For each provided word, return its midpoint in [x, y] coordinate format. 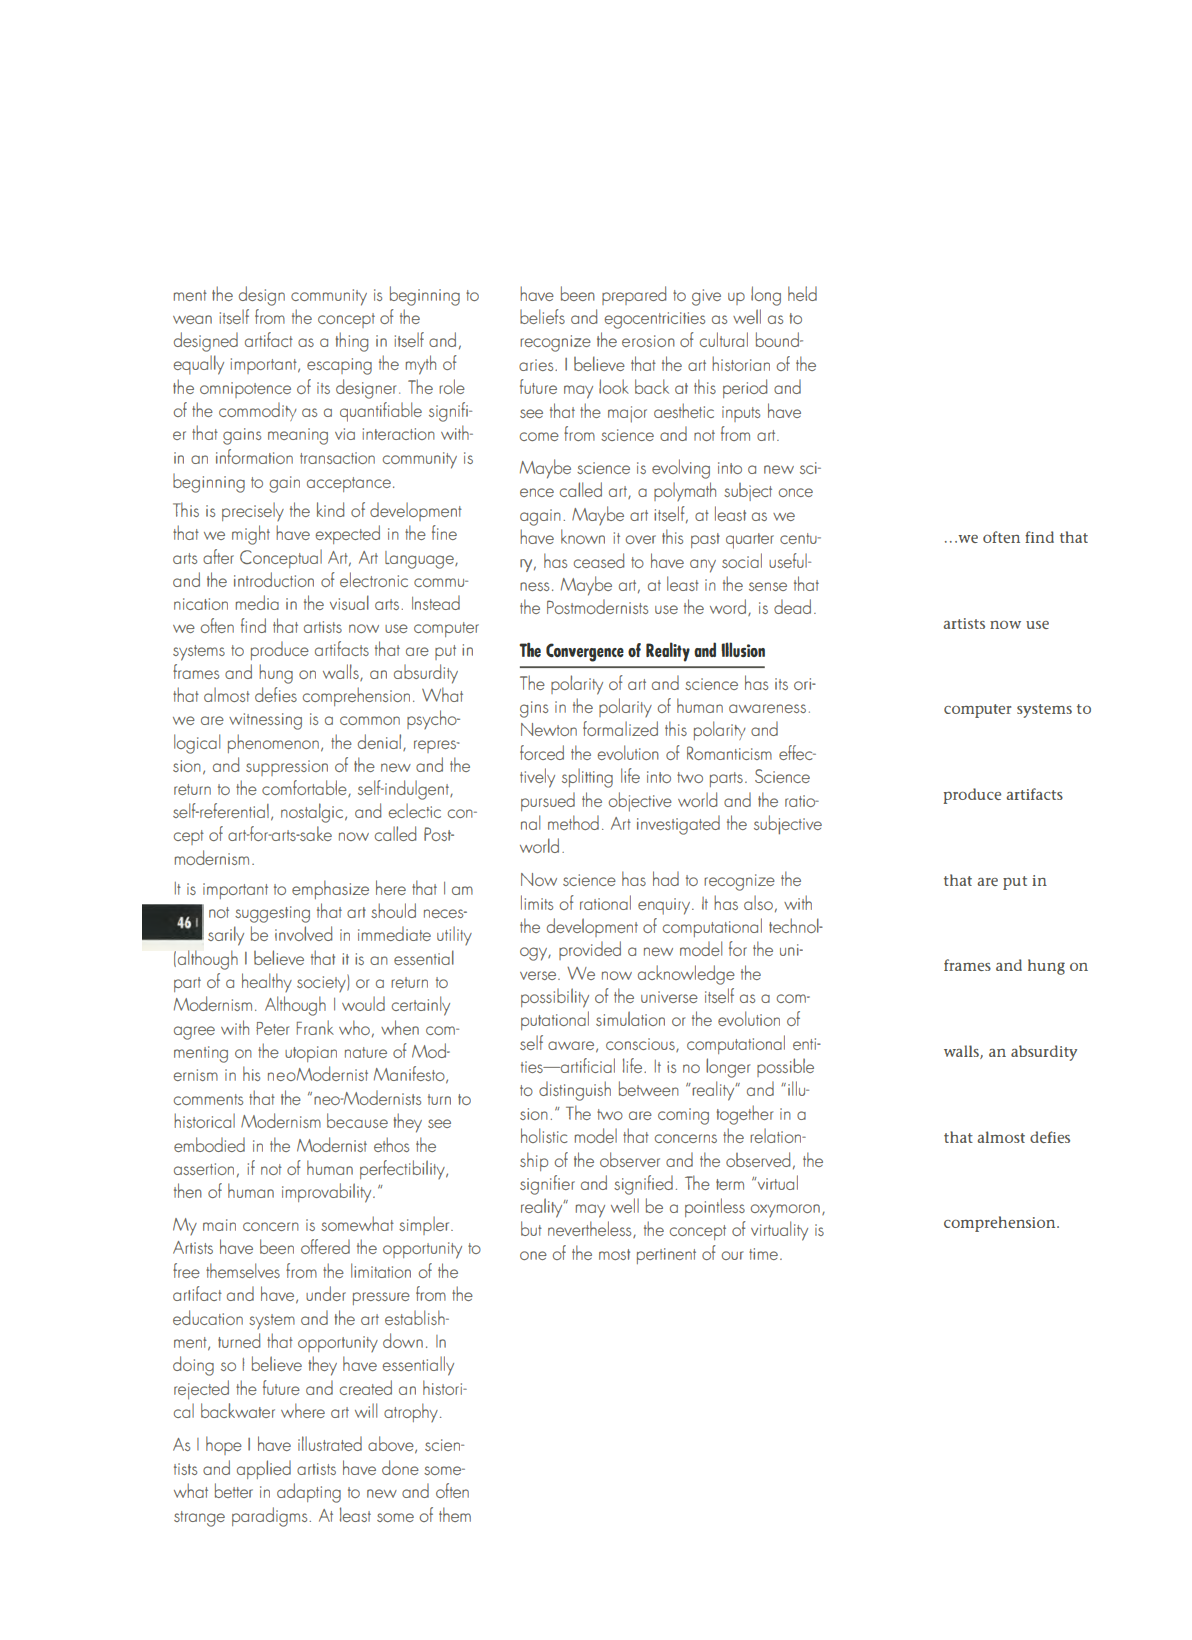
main [219, 1225]
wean [192, 319]
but [531, 1228]
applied [264, 1469]
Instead [436, 602]
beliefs [542, 316]
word [729, 607]
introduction [274, 579]
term [730, 1184]
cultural [724, 339]
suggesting [272, 914]
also [758, 902]
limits [537, 902]
